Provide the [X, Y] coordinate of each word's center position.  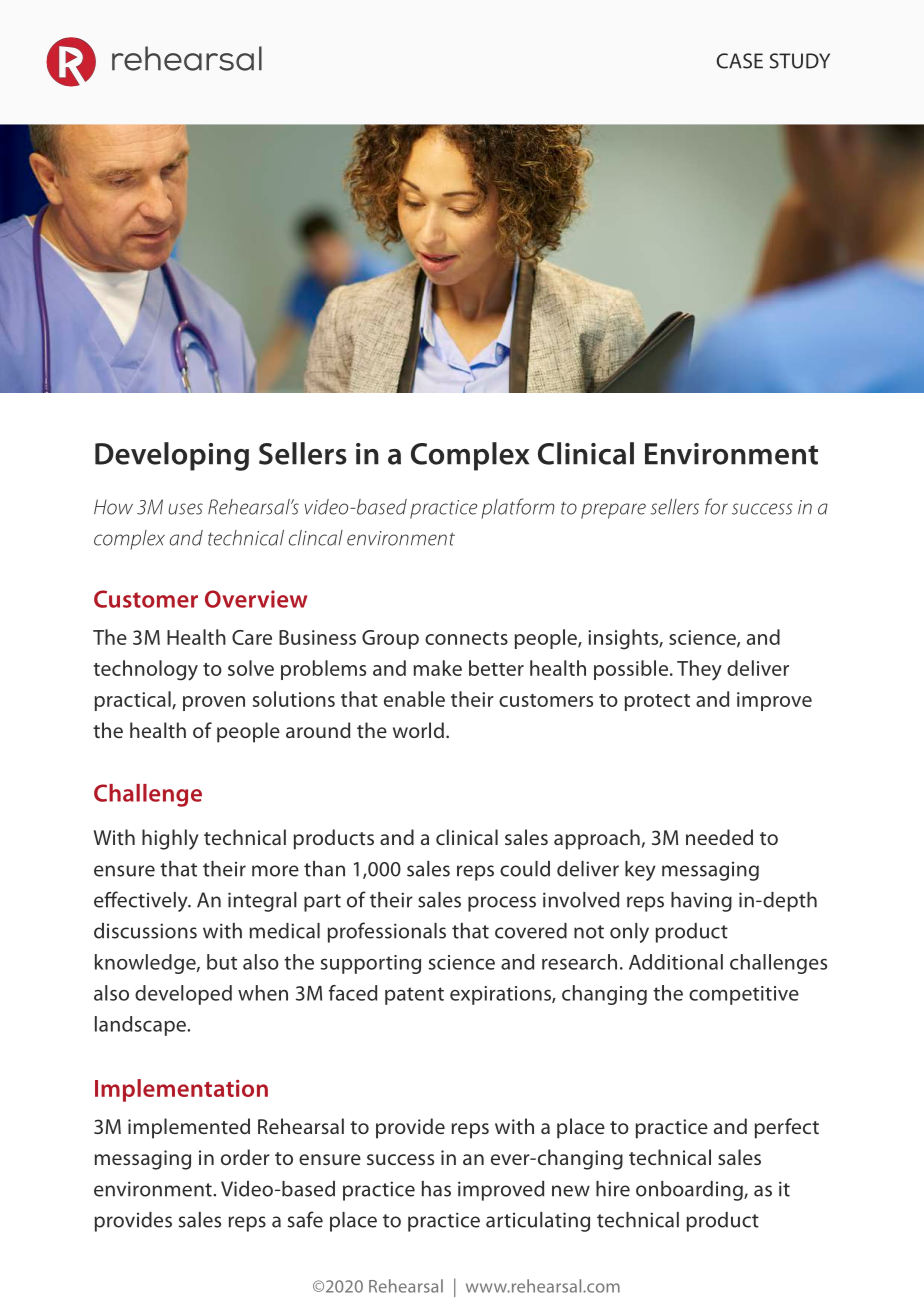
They [699, 670]
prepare [613, 511]
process [502, 904]
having [701, 902]
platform [518, 508]
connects [466, 638]
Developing [172, 456]
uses [186, 509]
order [245, 1157]
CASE [740, 61]
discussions [145, 931]
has [436, 1189]
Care [252, 637]
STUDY [800, 61]
